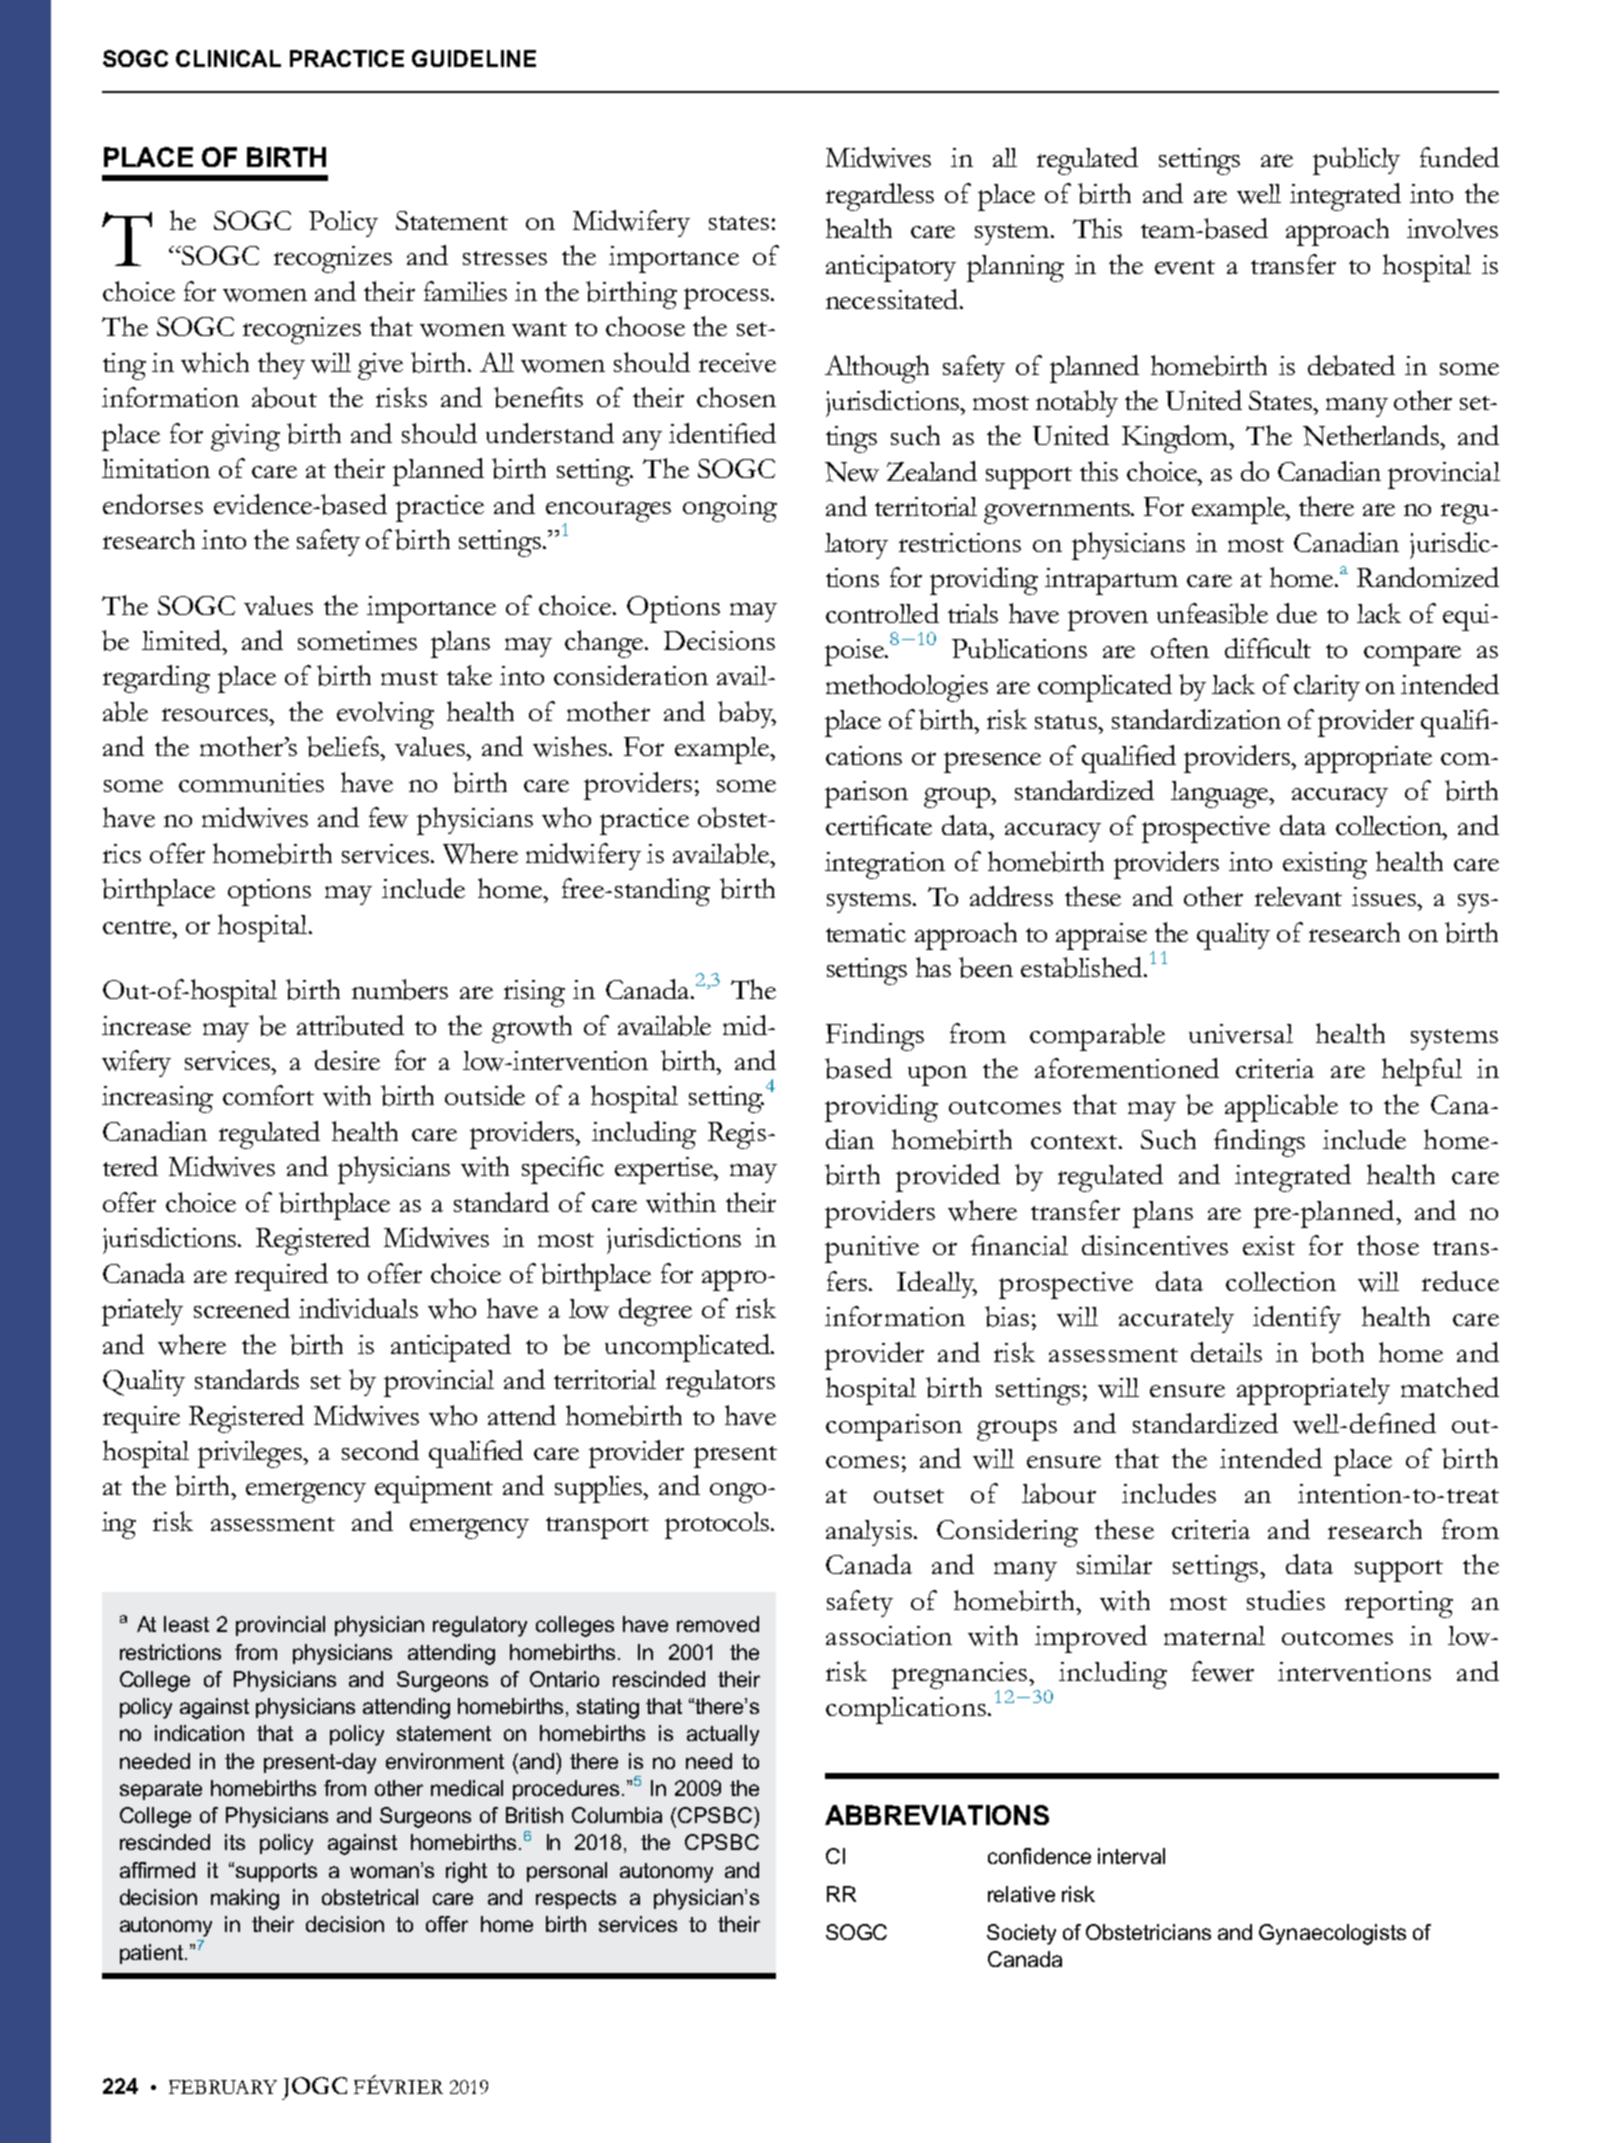  Describe the element at coordinates (937, 1075) in the image. I see `upon` at that location.
